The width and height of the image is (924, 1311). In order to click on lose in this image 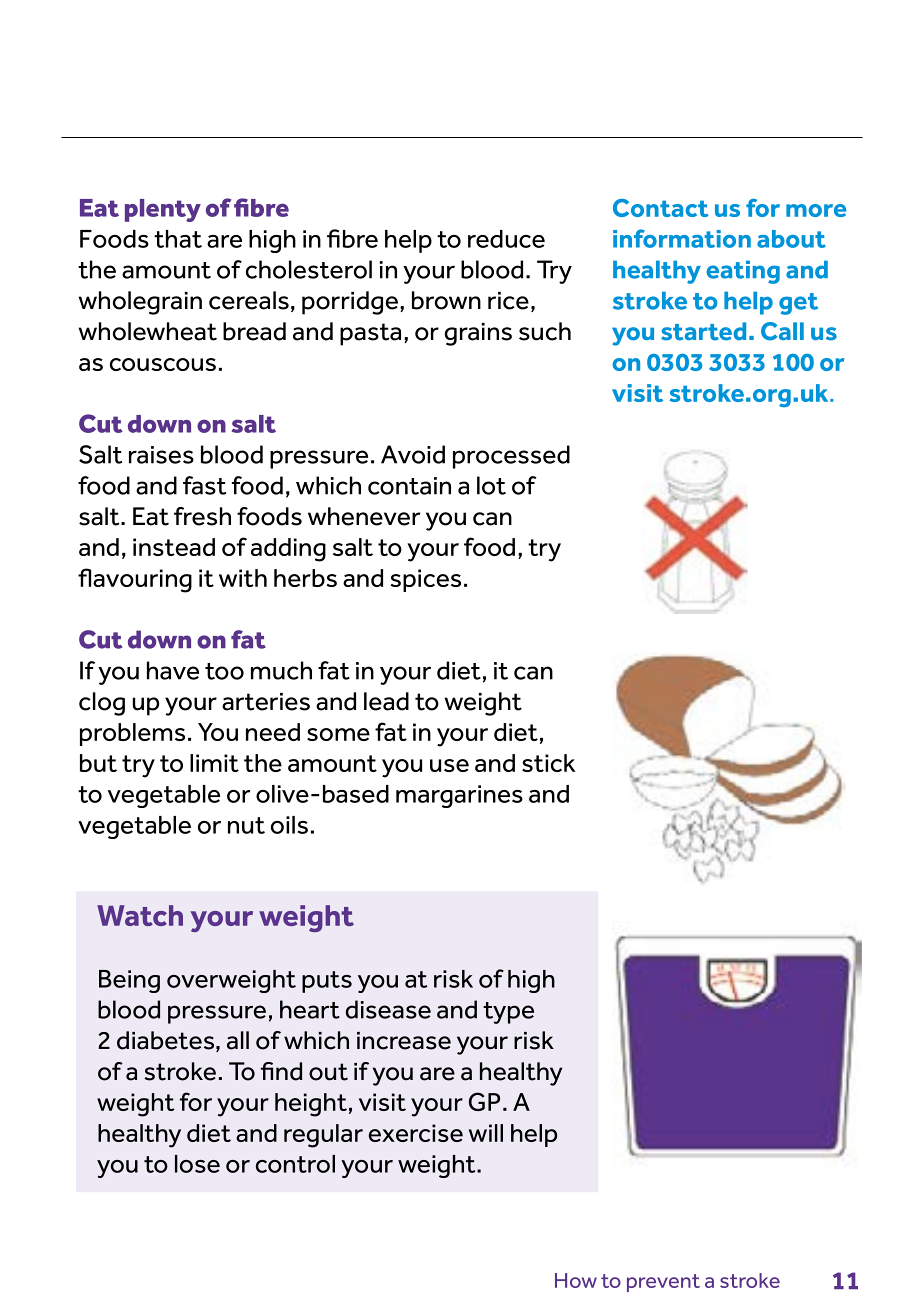, I will do `click(197, 1164)`.
